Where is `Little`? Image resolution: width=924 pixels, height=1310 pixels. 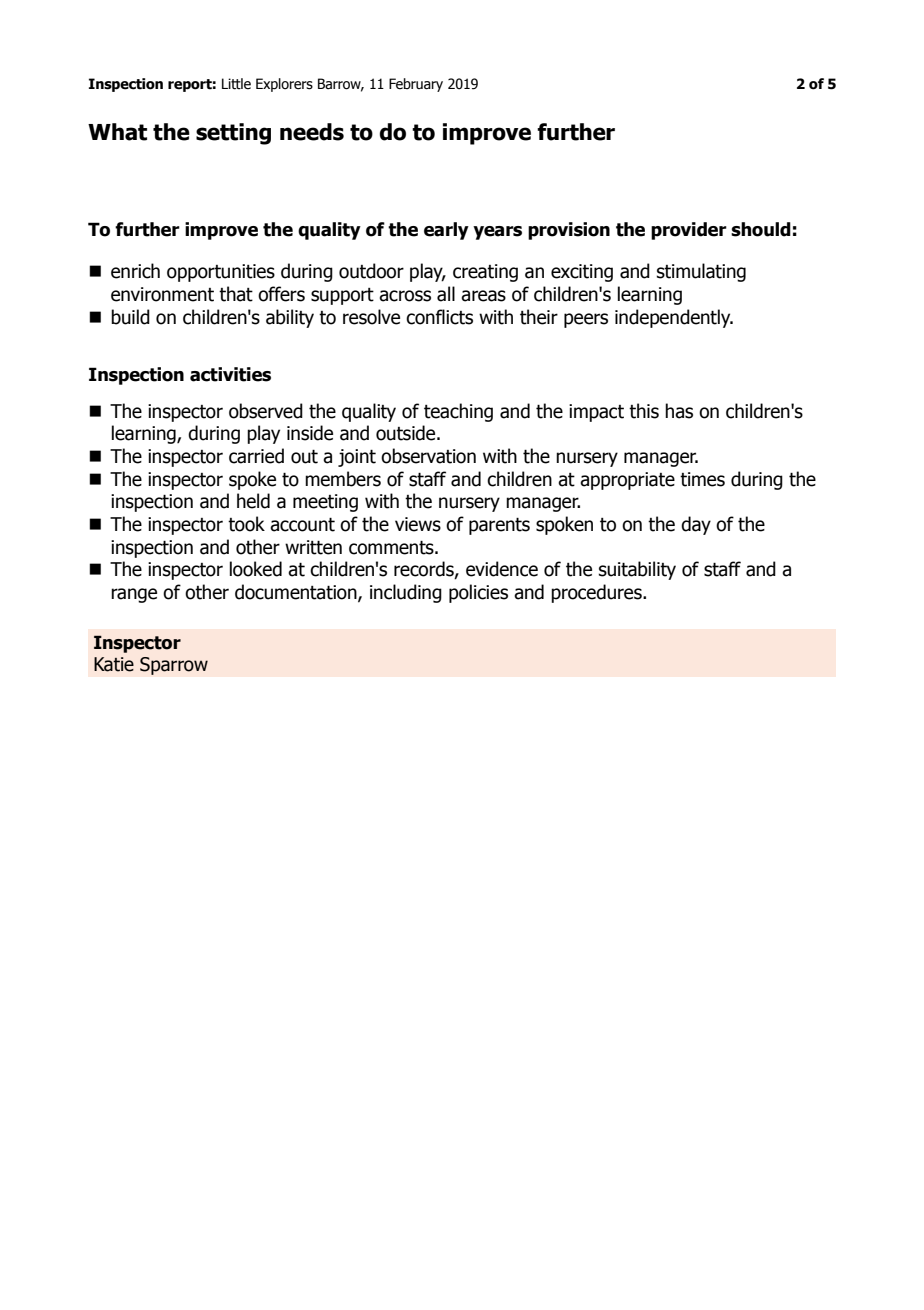
Little is located at coordinates (236, 84).
